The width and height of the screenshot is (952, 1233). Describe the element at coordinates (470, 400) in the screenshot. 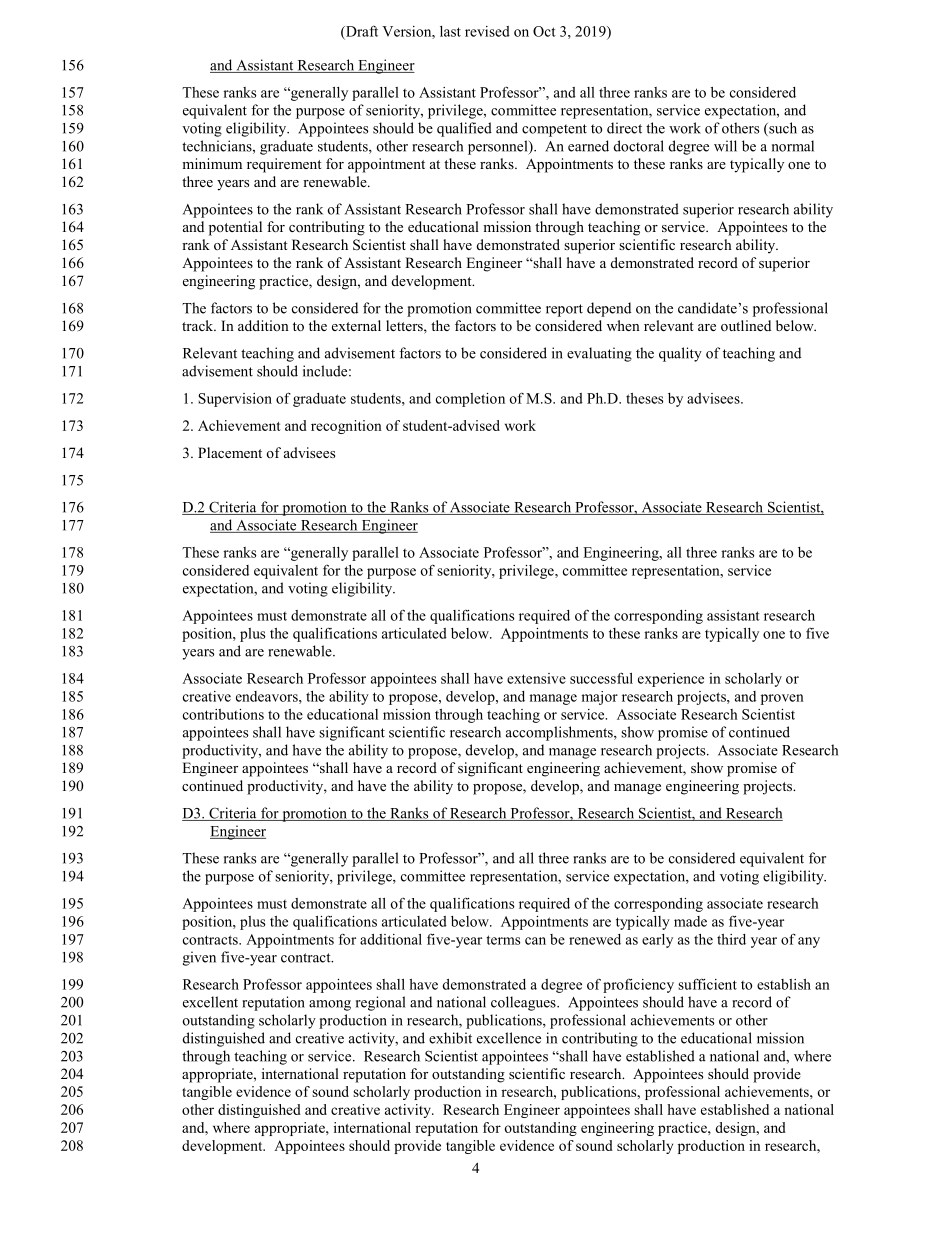

I see `completion` at that location.
